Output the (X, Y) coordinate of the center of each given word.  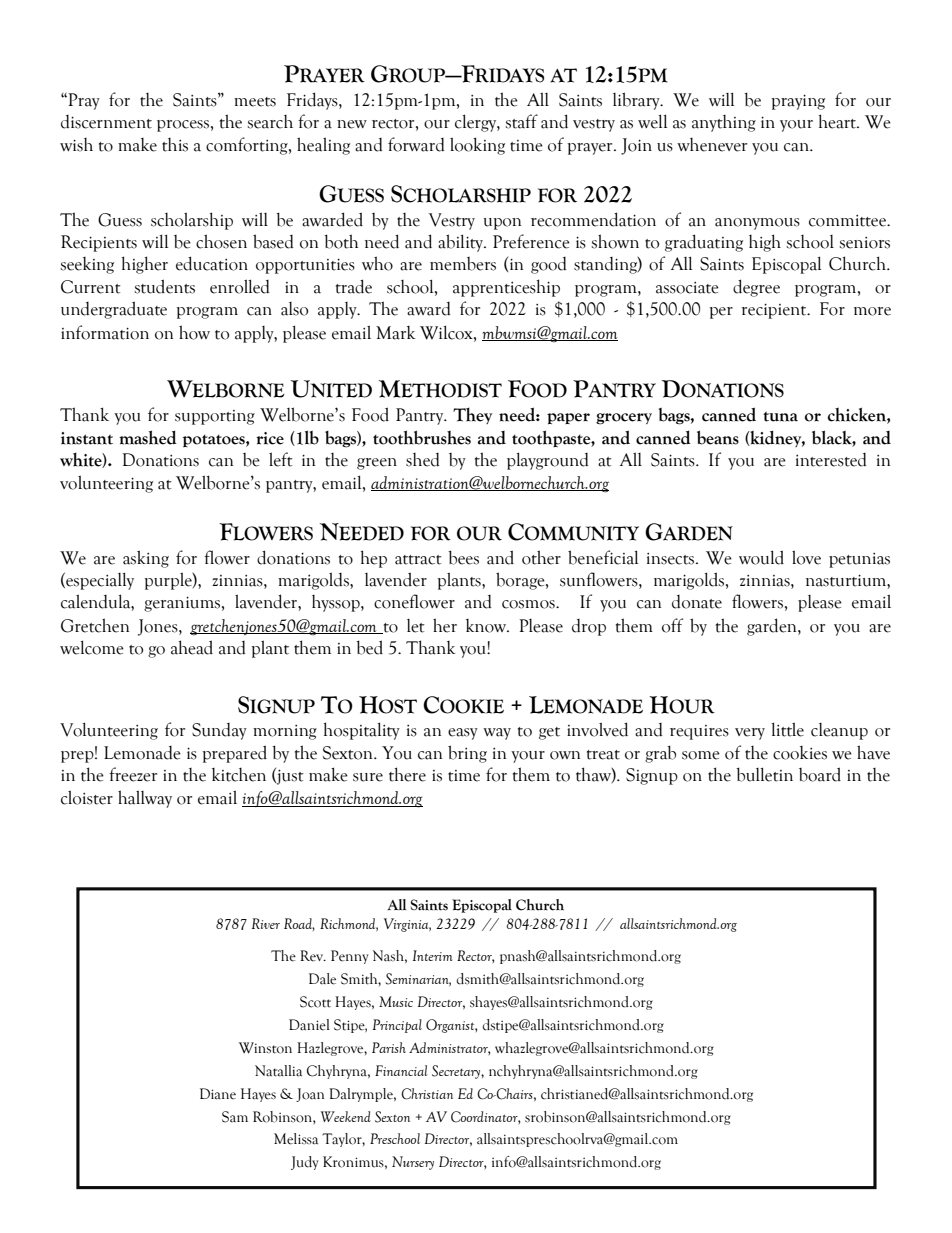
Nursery (413, 1163)
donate (697, 602)
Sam (235, 1117)
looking (477, 146)
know (487, 626)
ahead (192, 647)
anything (724, 123)
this (175, 145)
